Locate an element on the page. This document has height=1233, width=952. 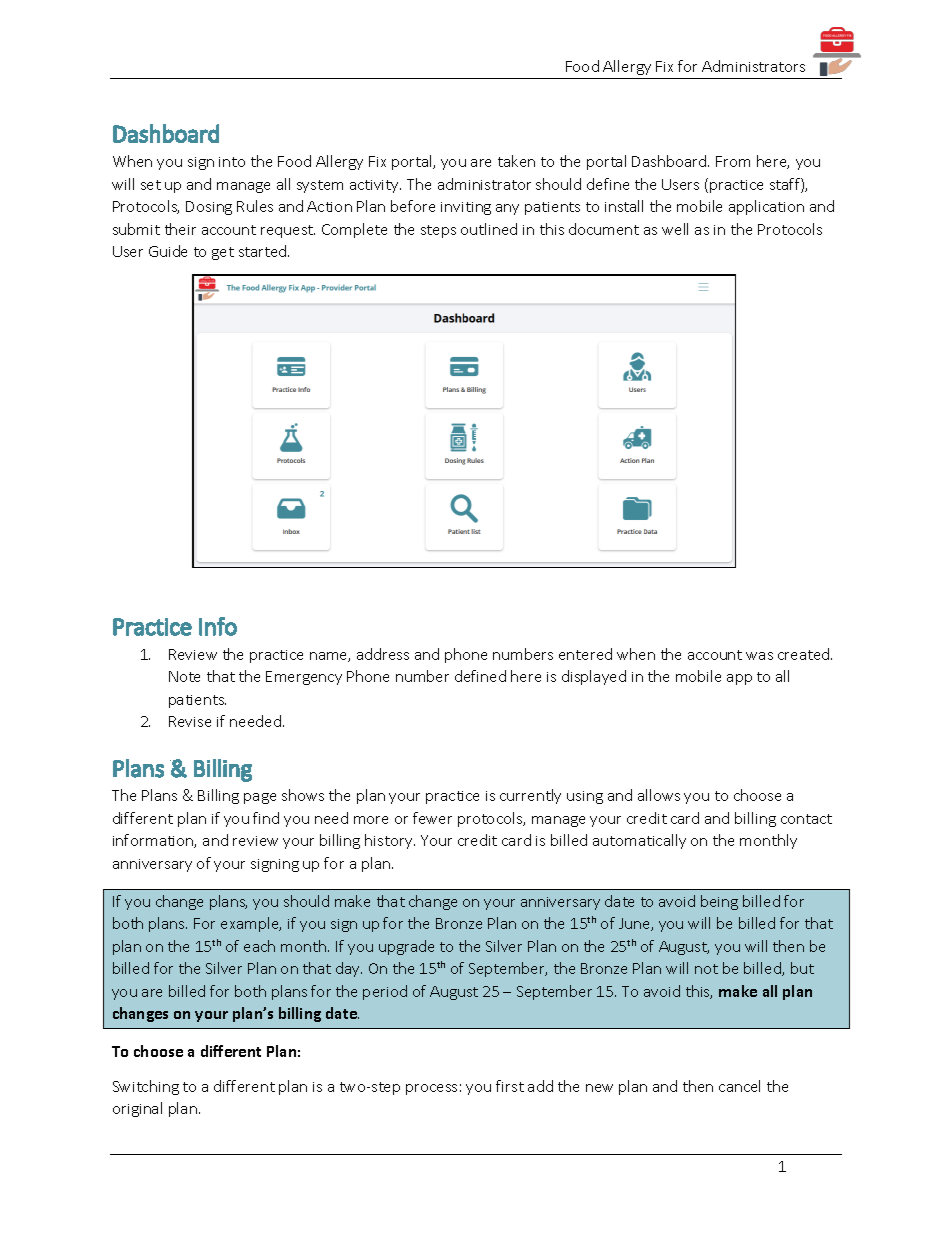
Switching is located at coordinates (146, 1087).
